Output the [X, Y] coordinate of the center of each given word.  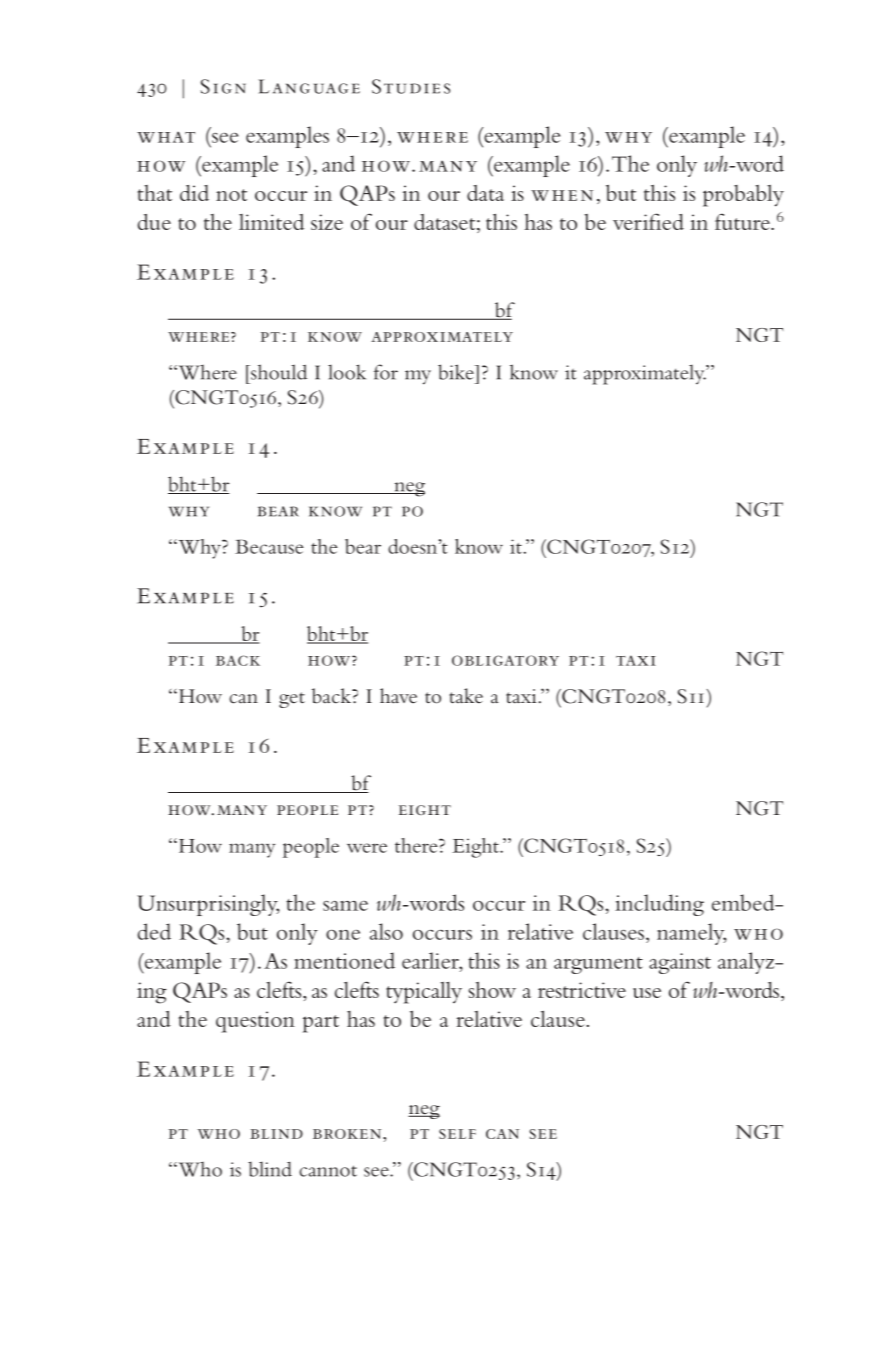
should [278, 372]
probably [743, 196]
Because [269, 546]
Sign [223, 86]
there [417, 845]
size [327, 222]
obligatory [505, 660]
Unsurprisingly [208, 905]
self [457, 1134]
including [659, 905]
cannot [328, 1171]
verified [648, 221]
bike [457, 372]
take [466, 696]
